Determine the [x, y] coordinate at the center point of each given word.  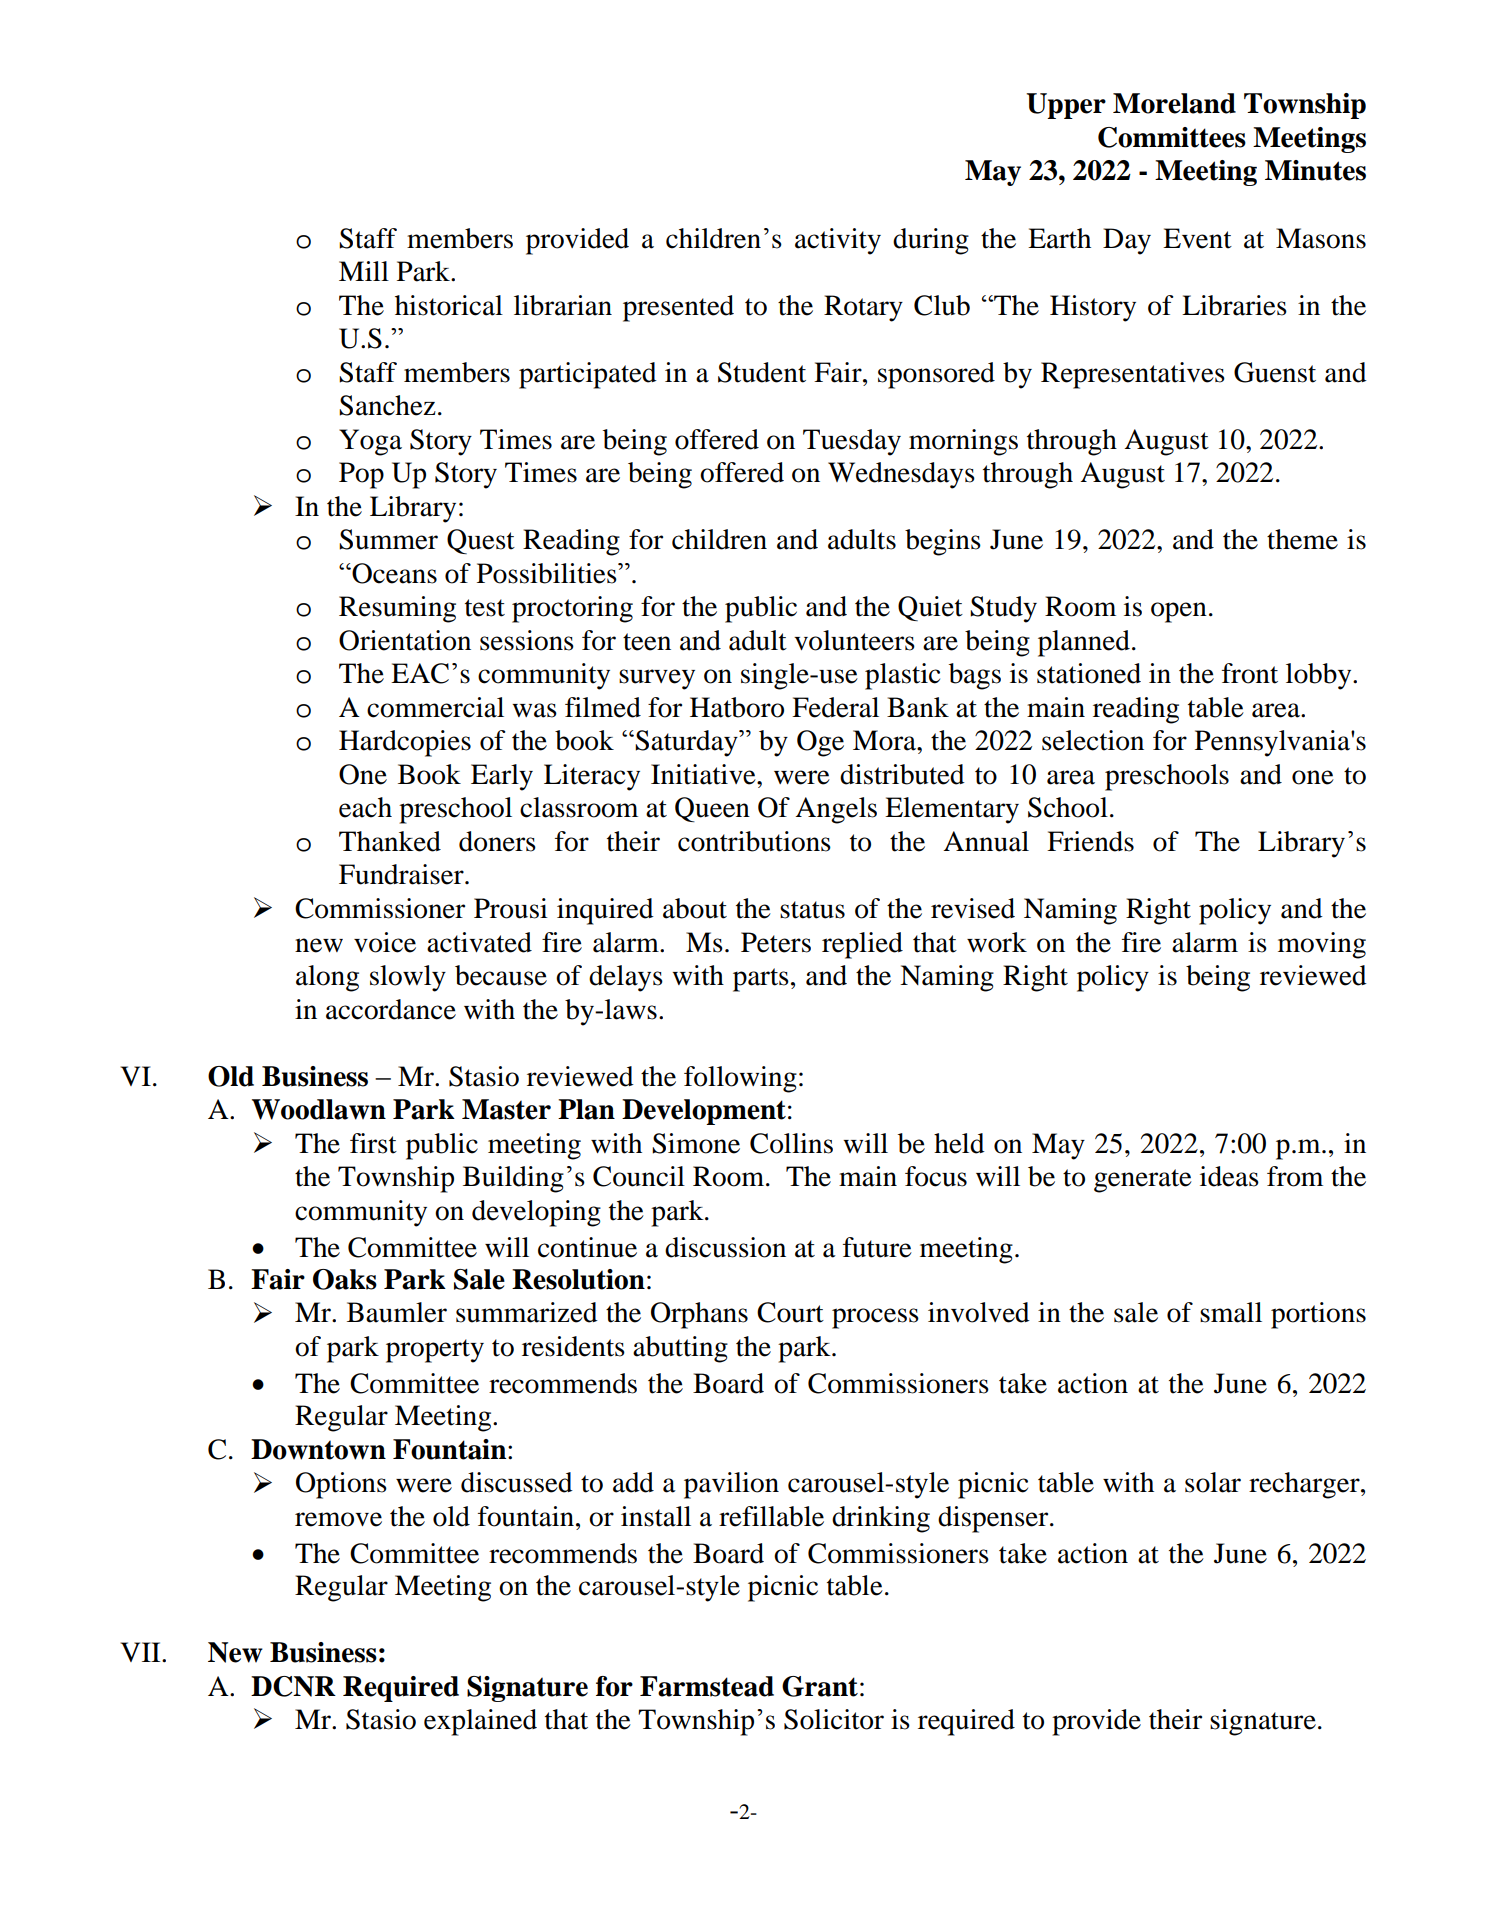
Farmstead [707, 1686]
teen [647, 642]
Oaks [345, 1279]
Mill [364, 271]
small [1231, 1312]
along [327, 978]
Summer [388, 539]
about [695, 908]
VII [142, 1652]
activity [838, 241]
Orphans [699, 1315]
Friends [1090, 841]
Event [1197, 238]
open [1179, 612]
